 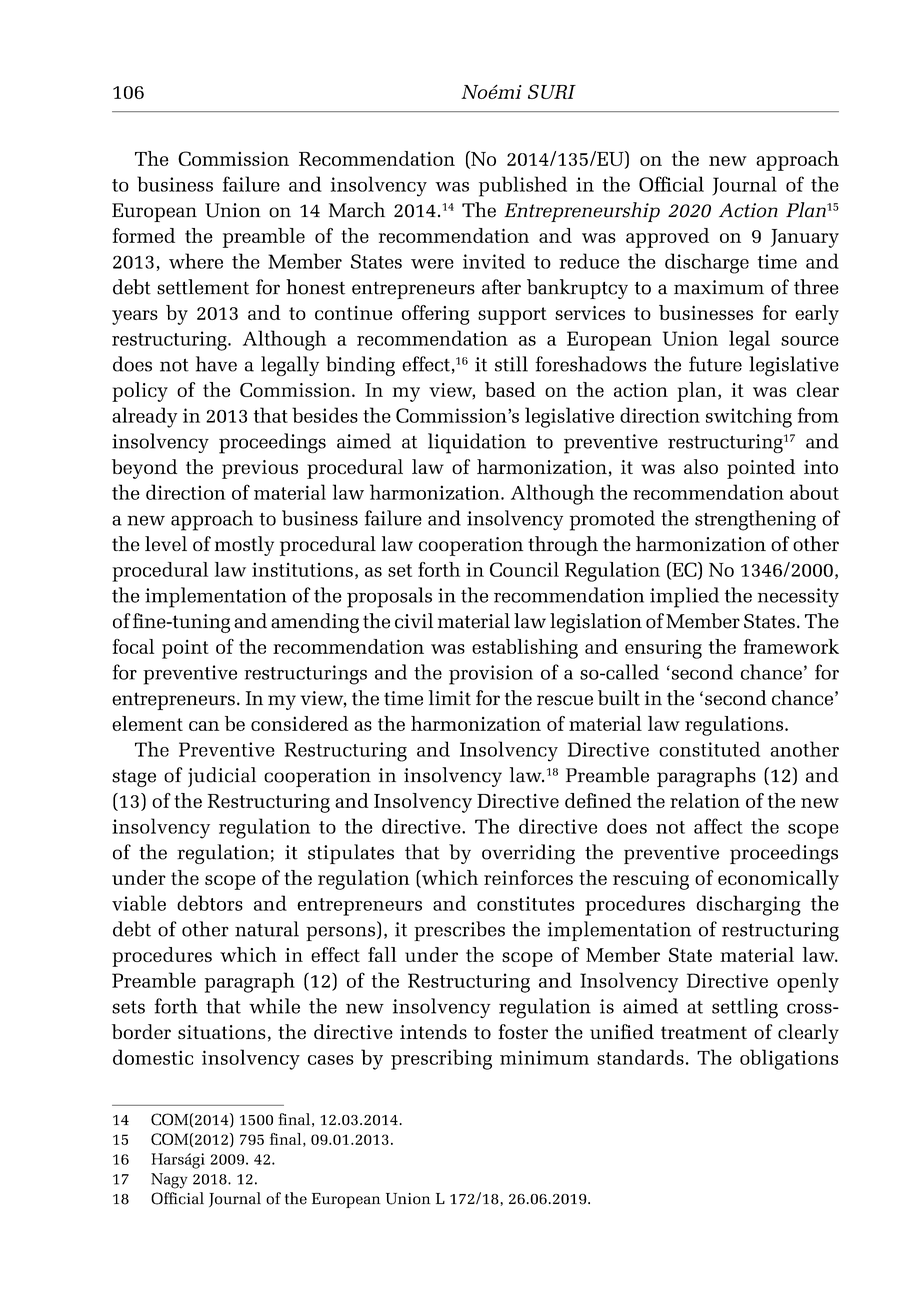 I want to click on can, so click(x=204, y=726).
